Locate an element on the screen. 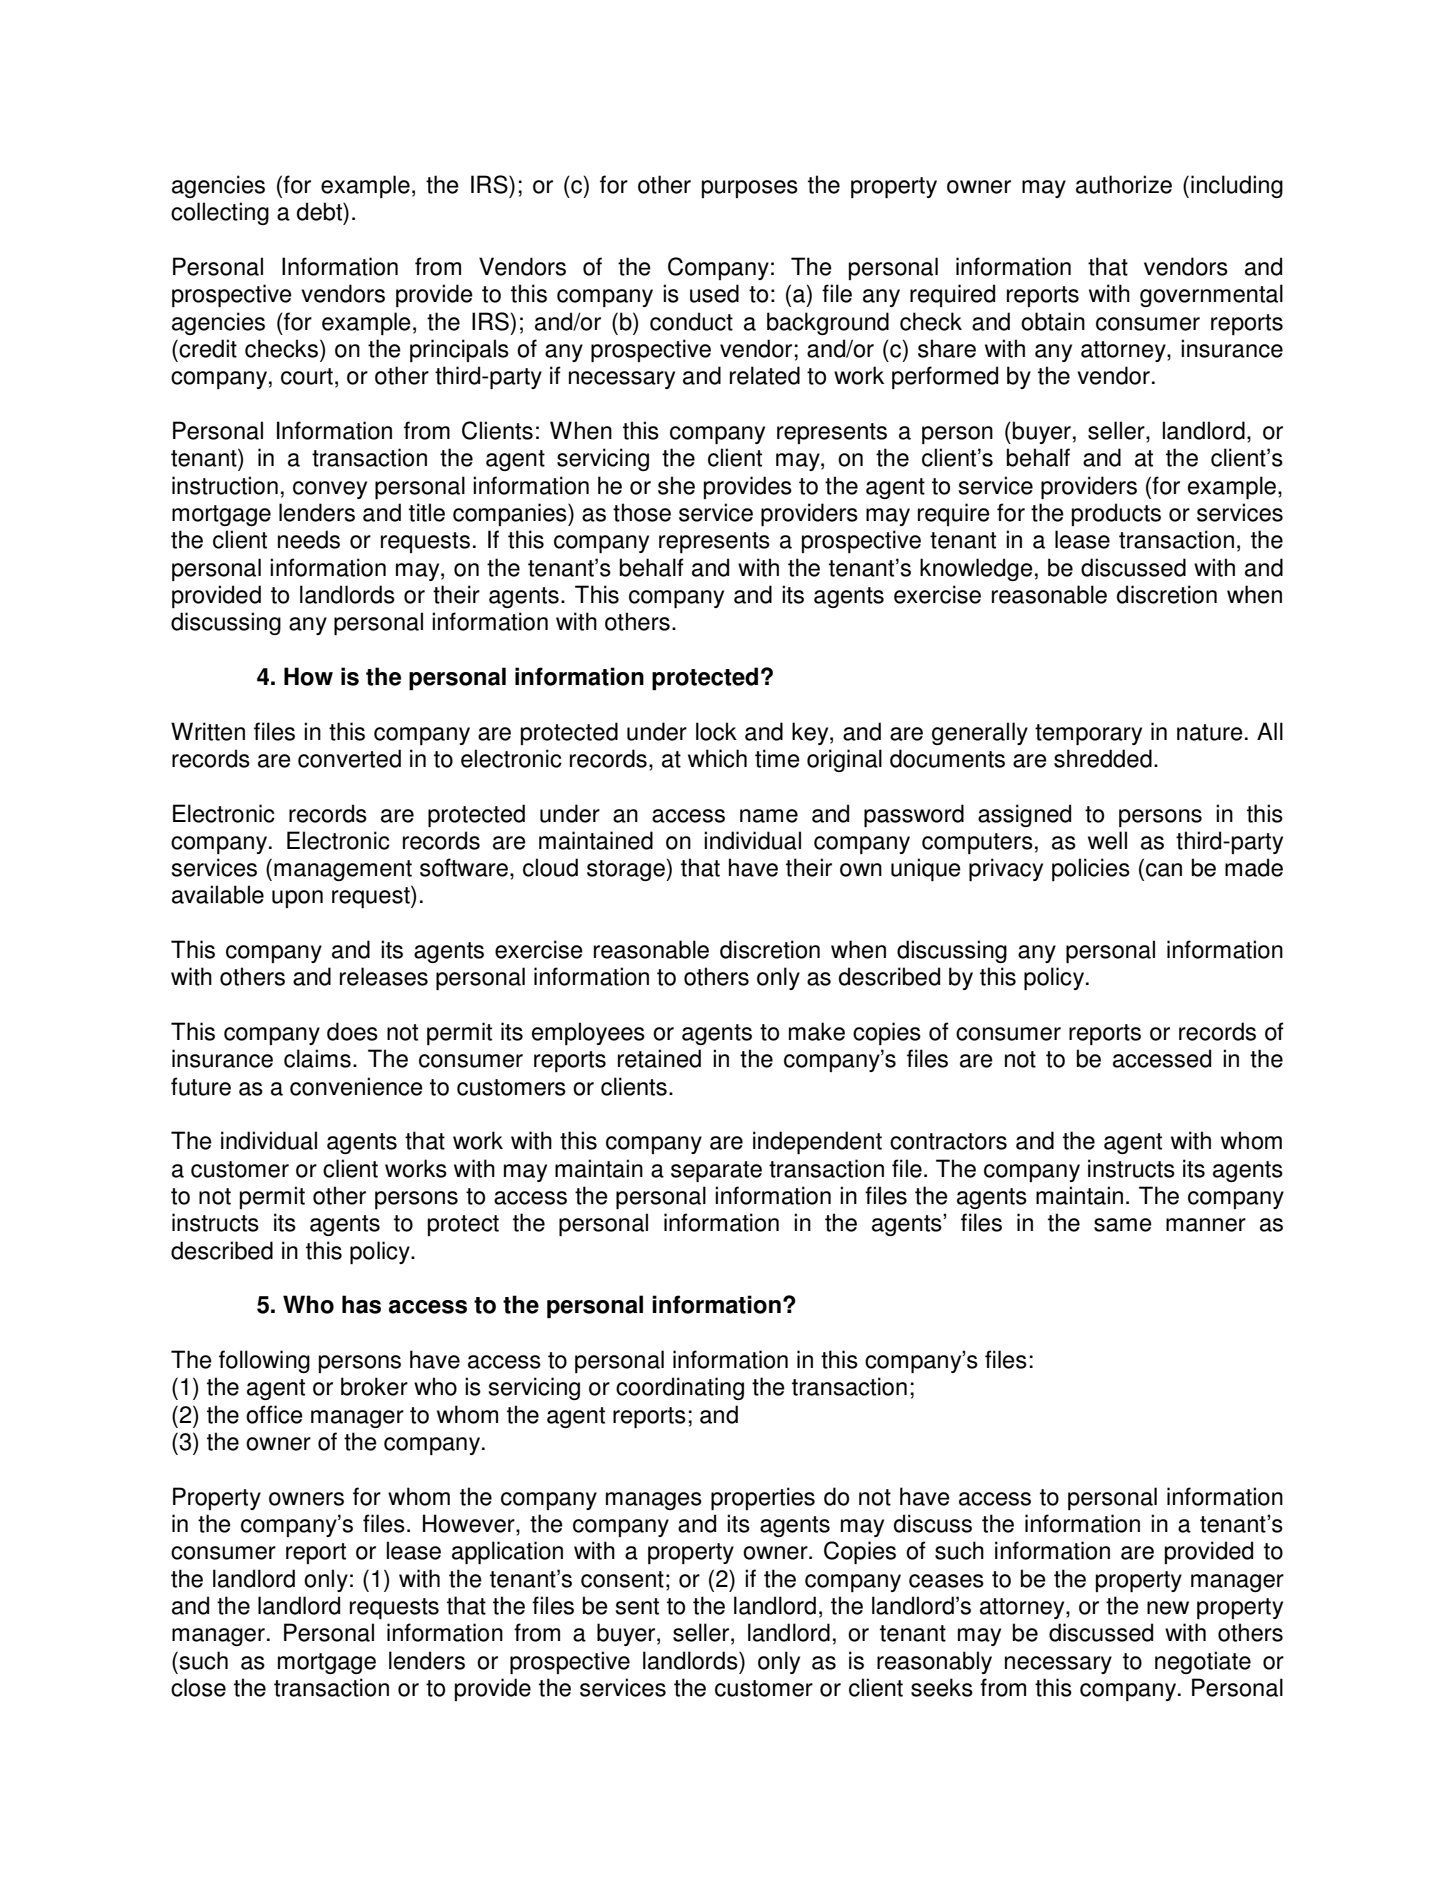 Image resolution: width=1455 pixels, height=1882 pixels. has is located at coordinates (361, 1304).
